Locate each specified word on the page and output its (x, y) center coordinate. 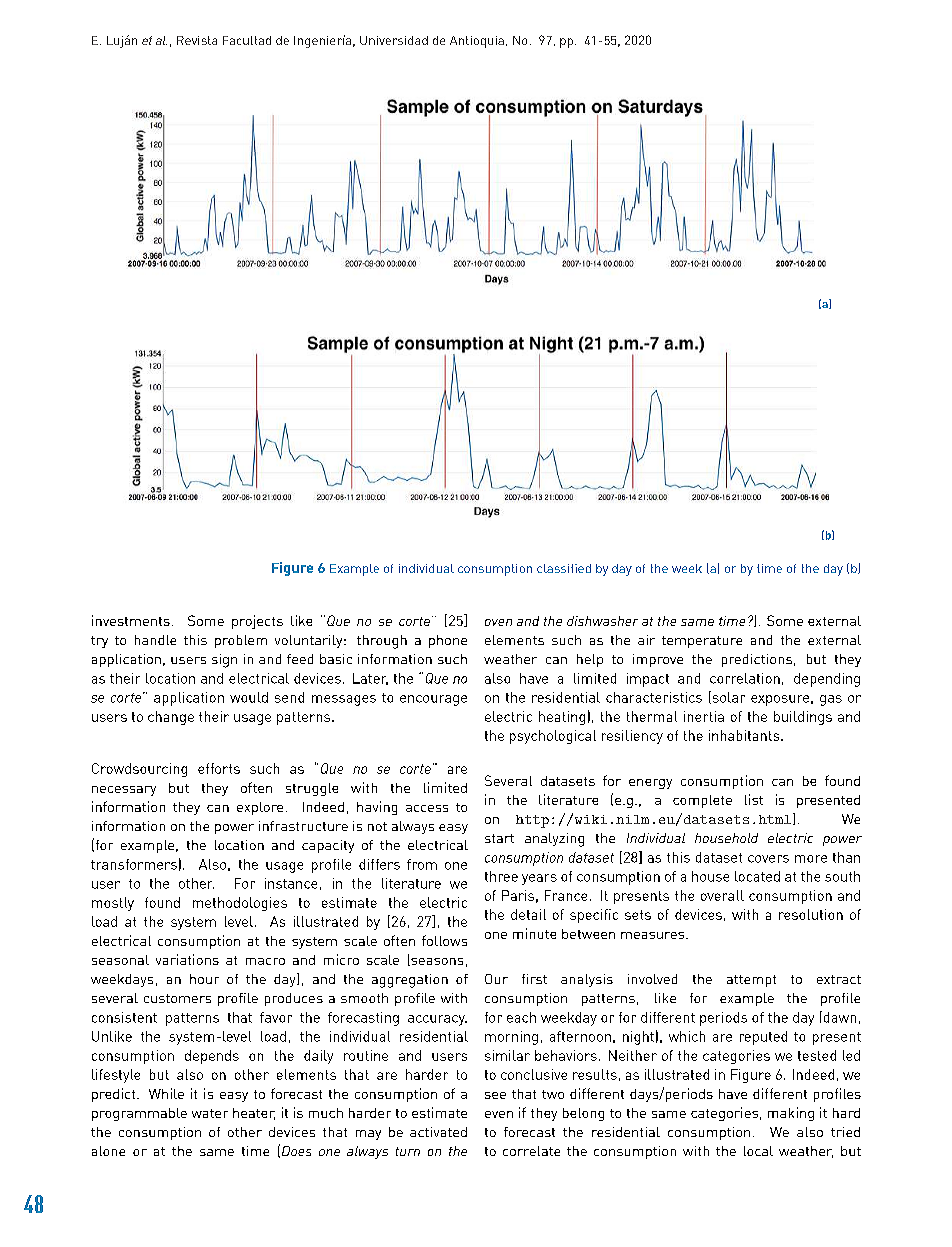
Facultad (247, 40)
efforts (219, 768)
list (754, 799)
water (210, 1113)
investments (131, 620)
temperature (702, 642)
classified (564, 568)
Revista (197, 40)
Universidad (394, 40)
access (427, 808)
